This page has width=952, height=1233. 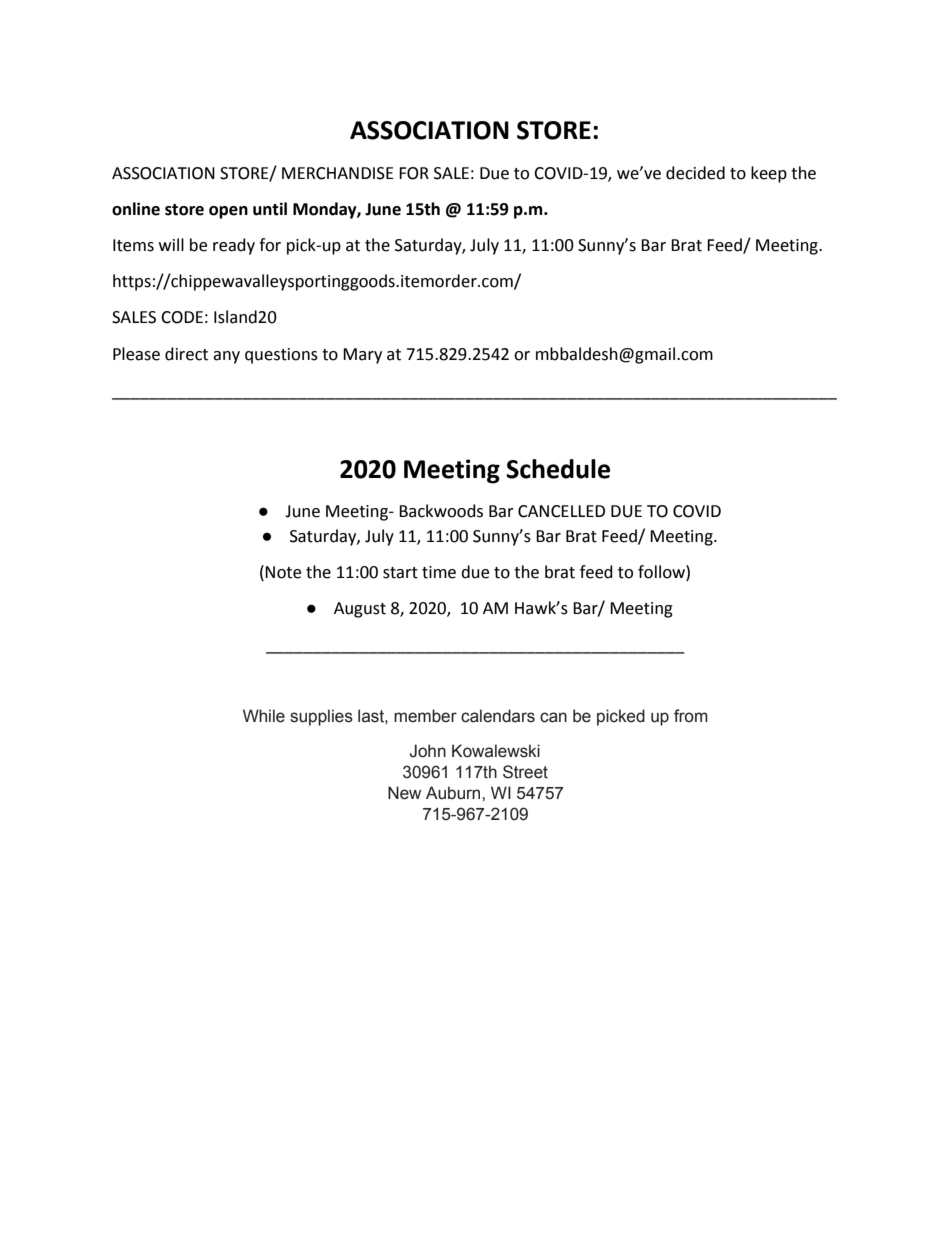 I want to click on from, so click(x=691, y=716).
